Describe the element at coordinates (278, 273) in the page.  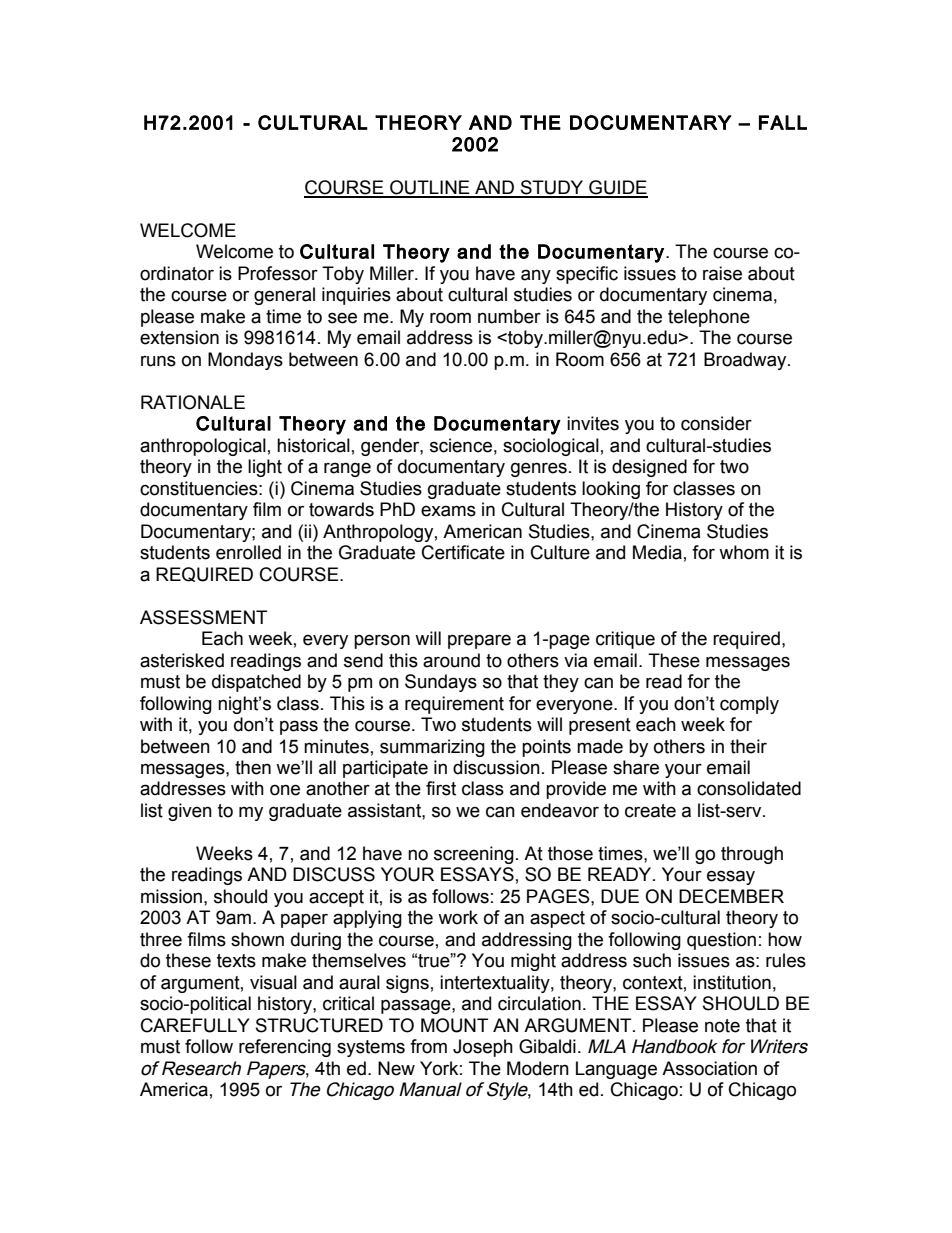
I see `Professor` at that location.
